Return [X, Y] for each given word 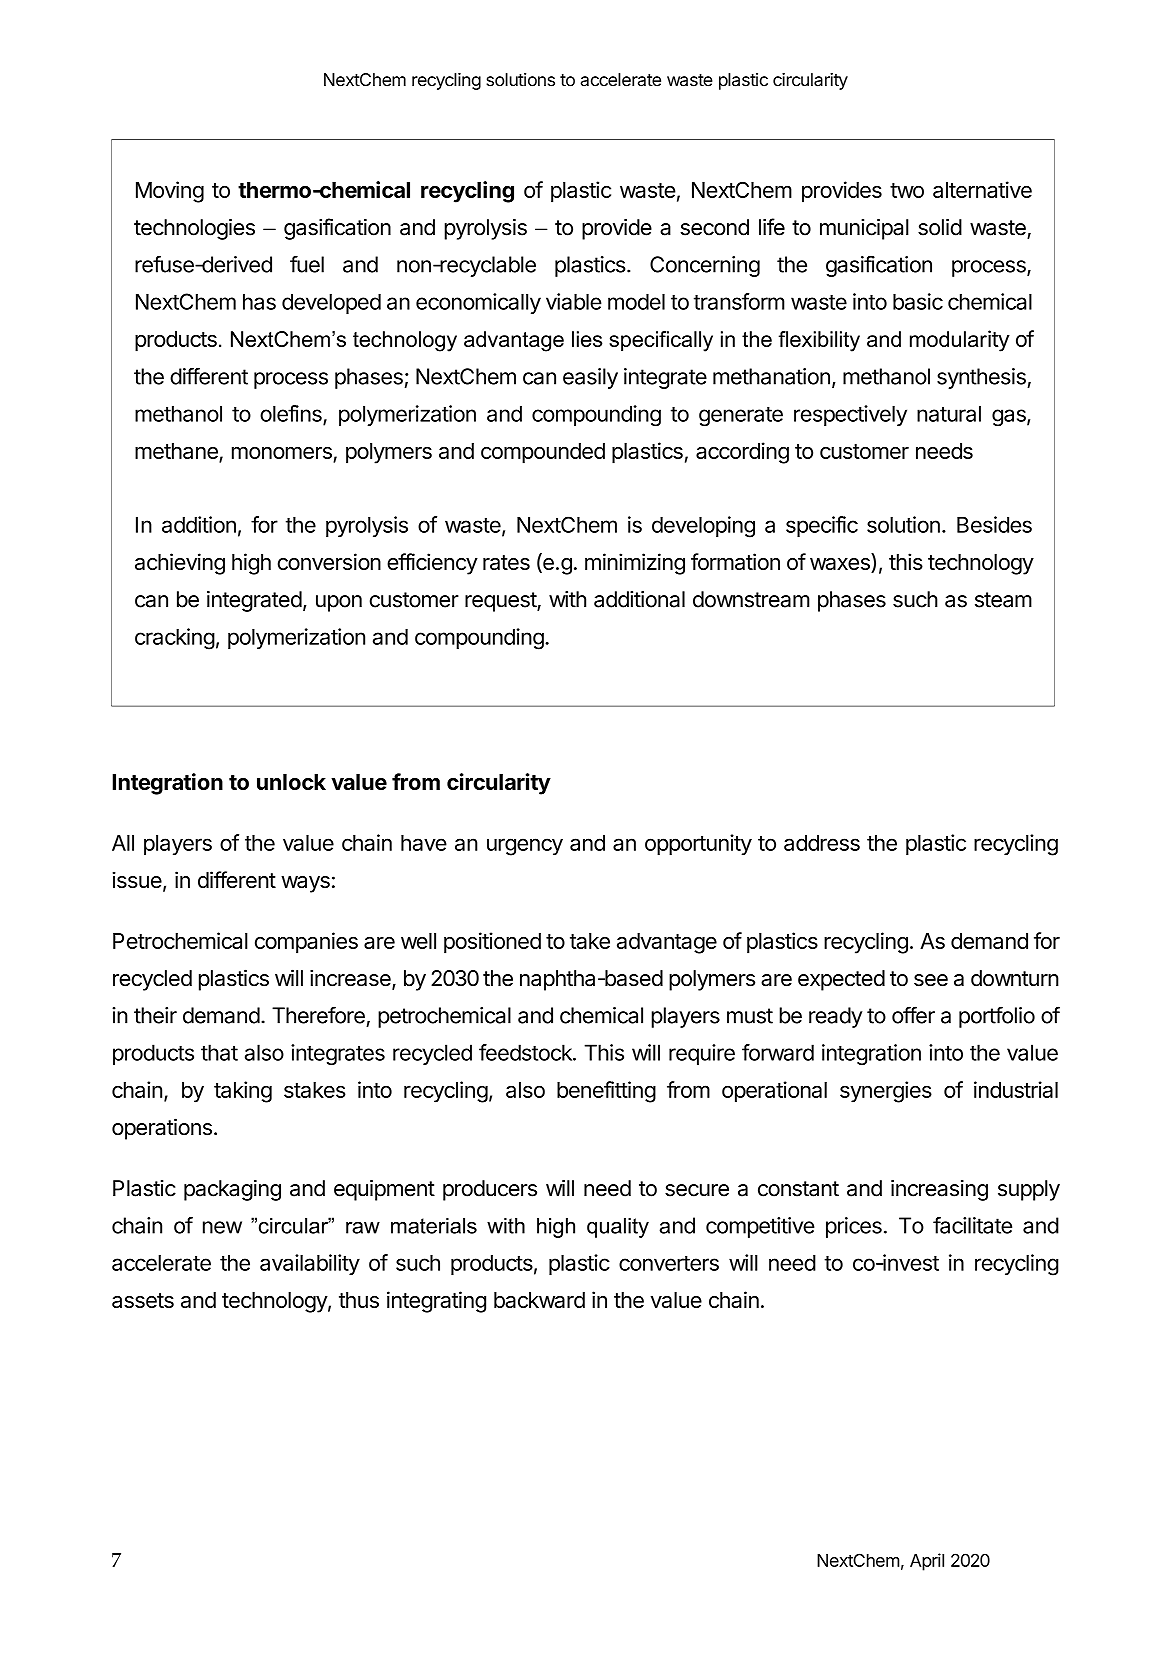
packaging [232, 1190]
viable [574, 301]
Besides [994, 524]
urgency [525, 847]
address [822, 843]
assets [143, 1300]
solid [940, 227]
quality [618, 1228]
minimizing [635, 564]
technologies [194, 229]
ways [305, 884]
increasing [939, 1190]
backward [539, 1300]
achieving [180, 564]
